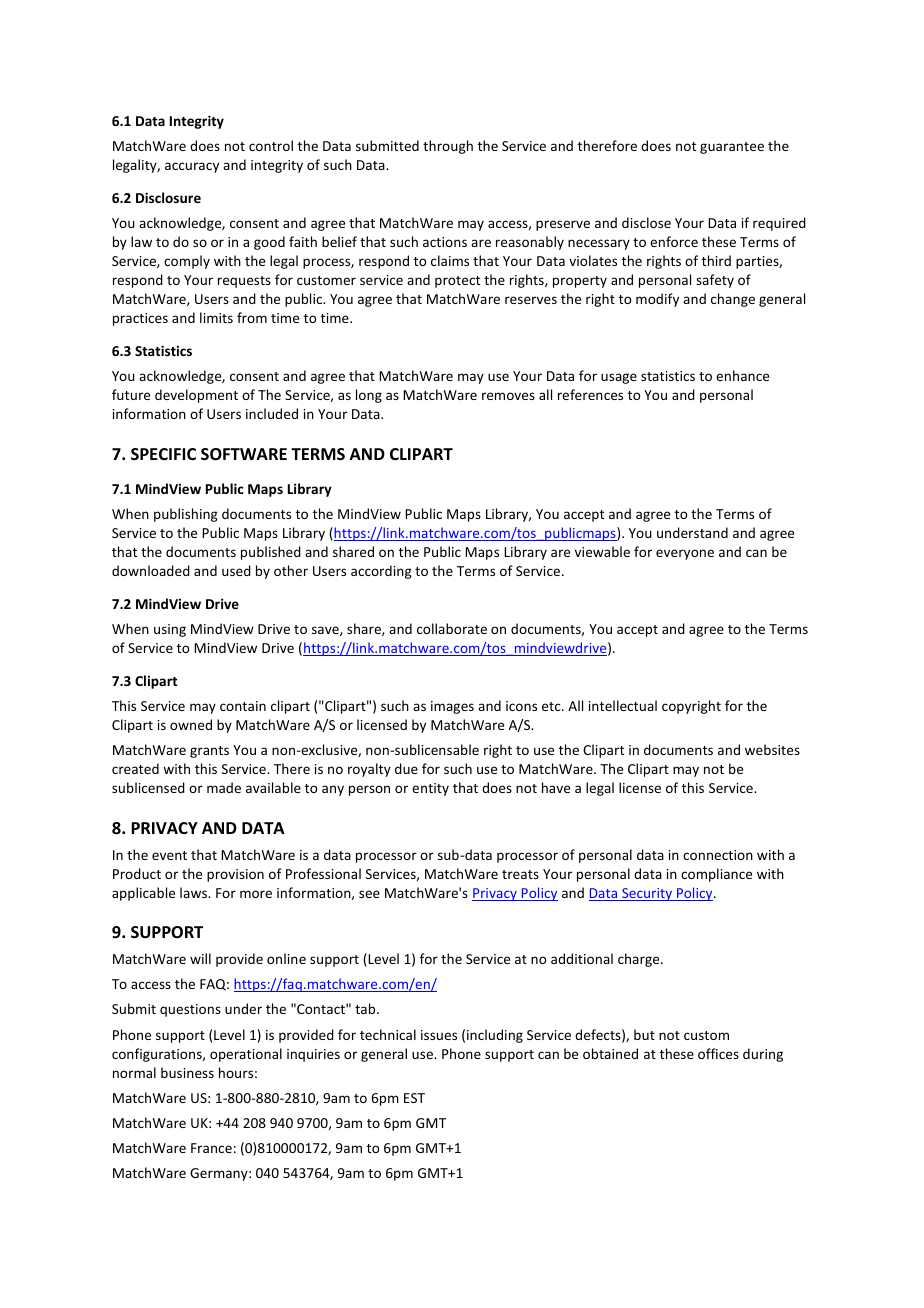 The width and height of the screenshot is (924, 1308). Describe the element at coordinates (520, 874) in the screenshot. I see `treats` at that location.
